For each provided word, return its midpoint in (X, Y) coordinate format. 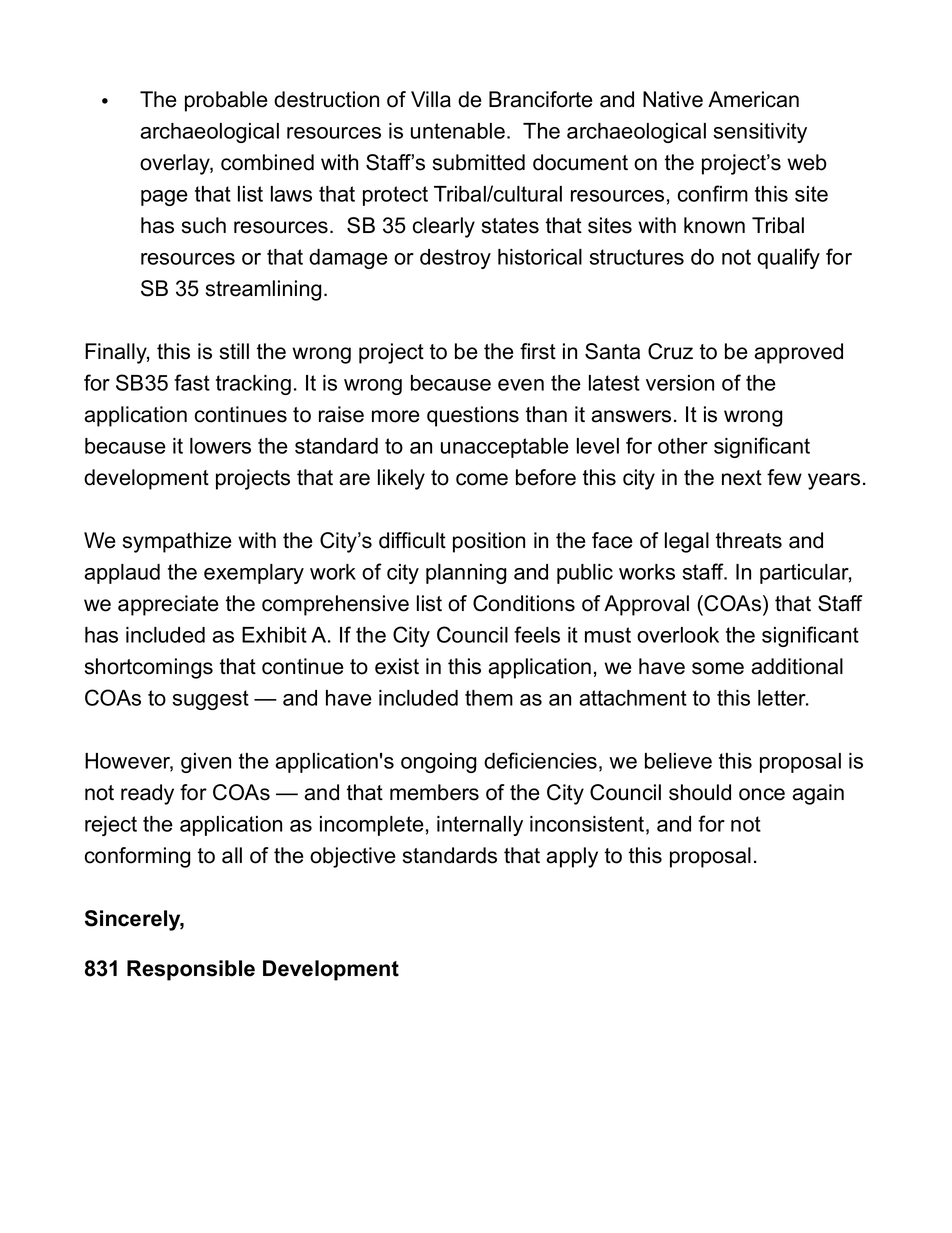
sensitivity (760, 133)
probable (226, 101)
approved (798, 353)
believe (678, 761)
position (489, 542)
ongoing (439, 763)
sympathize (177, 542)
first (538, 351)
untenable (458, 131)
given (206, 763)
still (234, 351)
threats (749, 540)
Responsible (191, 970)
